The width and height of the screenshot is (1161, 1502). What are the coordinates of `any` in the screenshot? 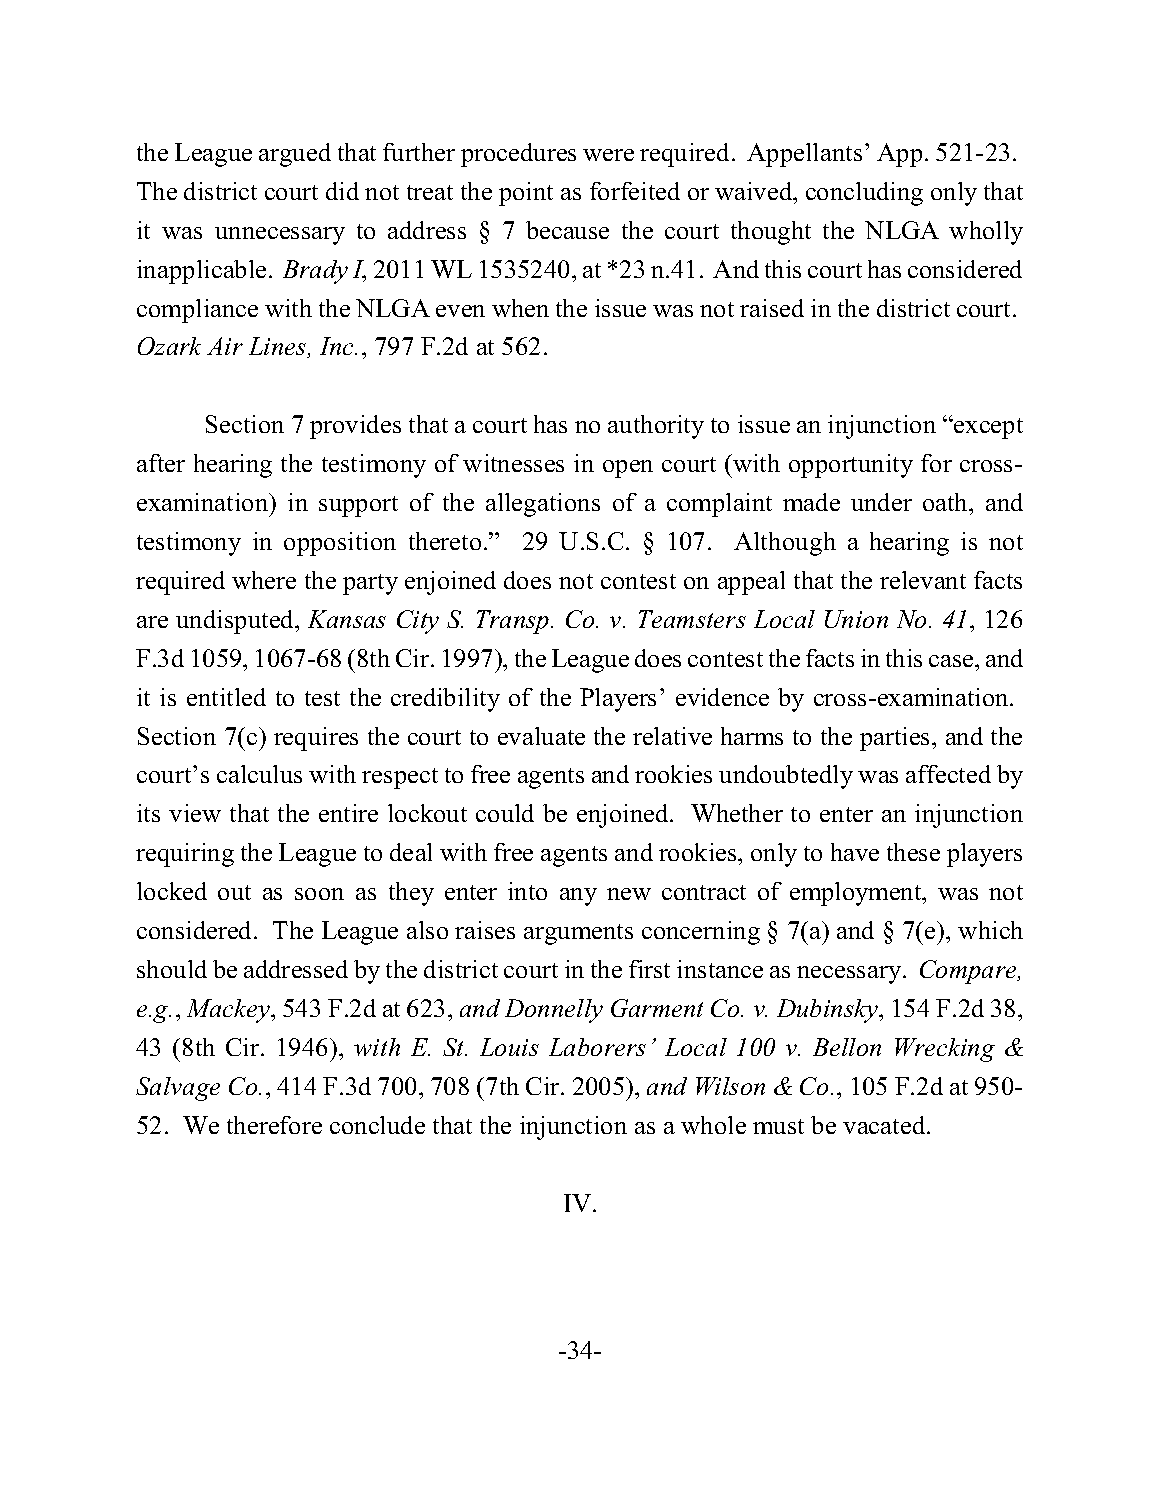 It's located at (578, 897).
